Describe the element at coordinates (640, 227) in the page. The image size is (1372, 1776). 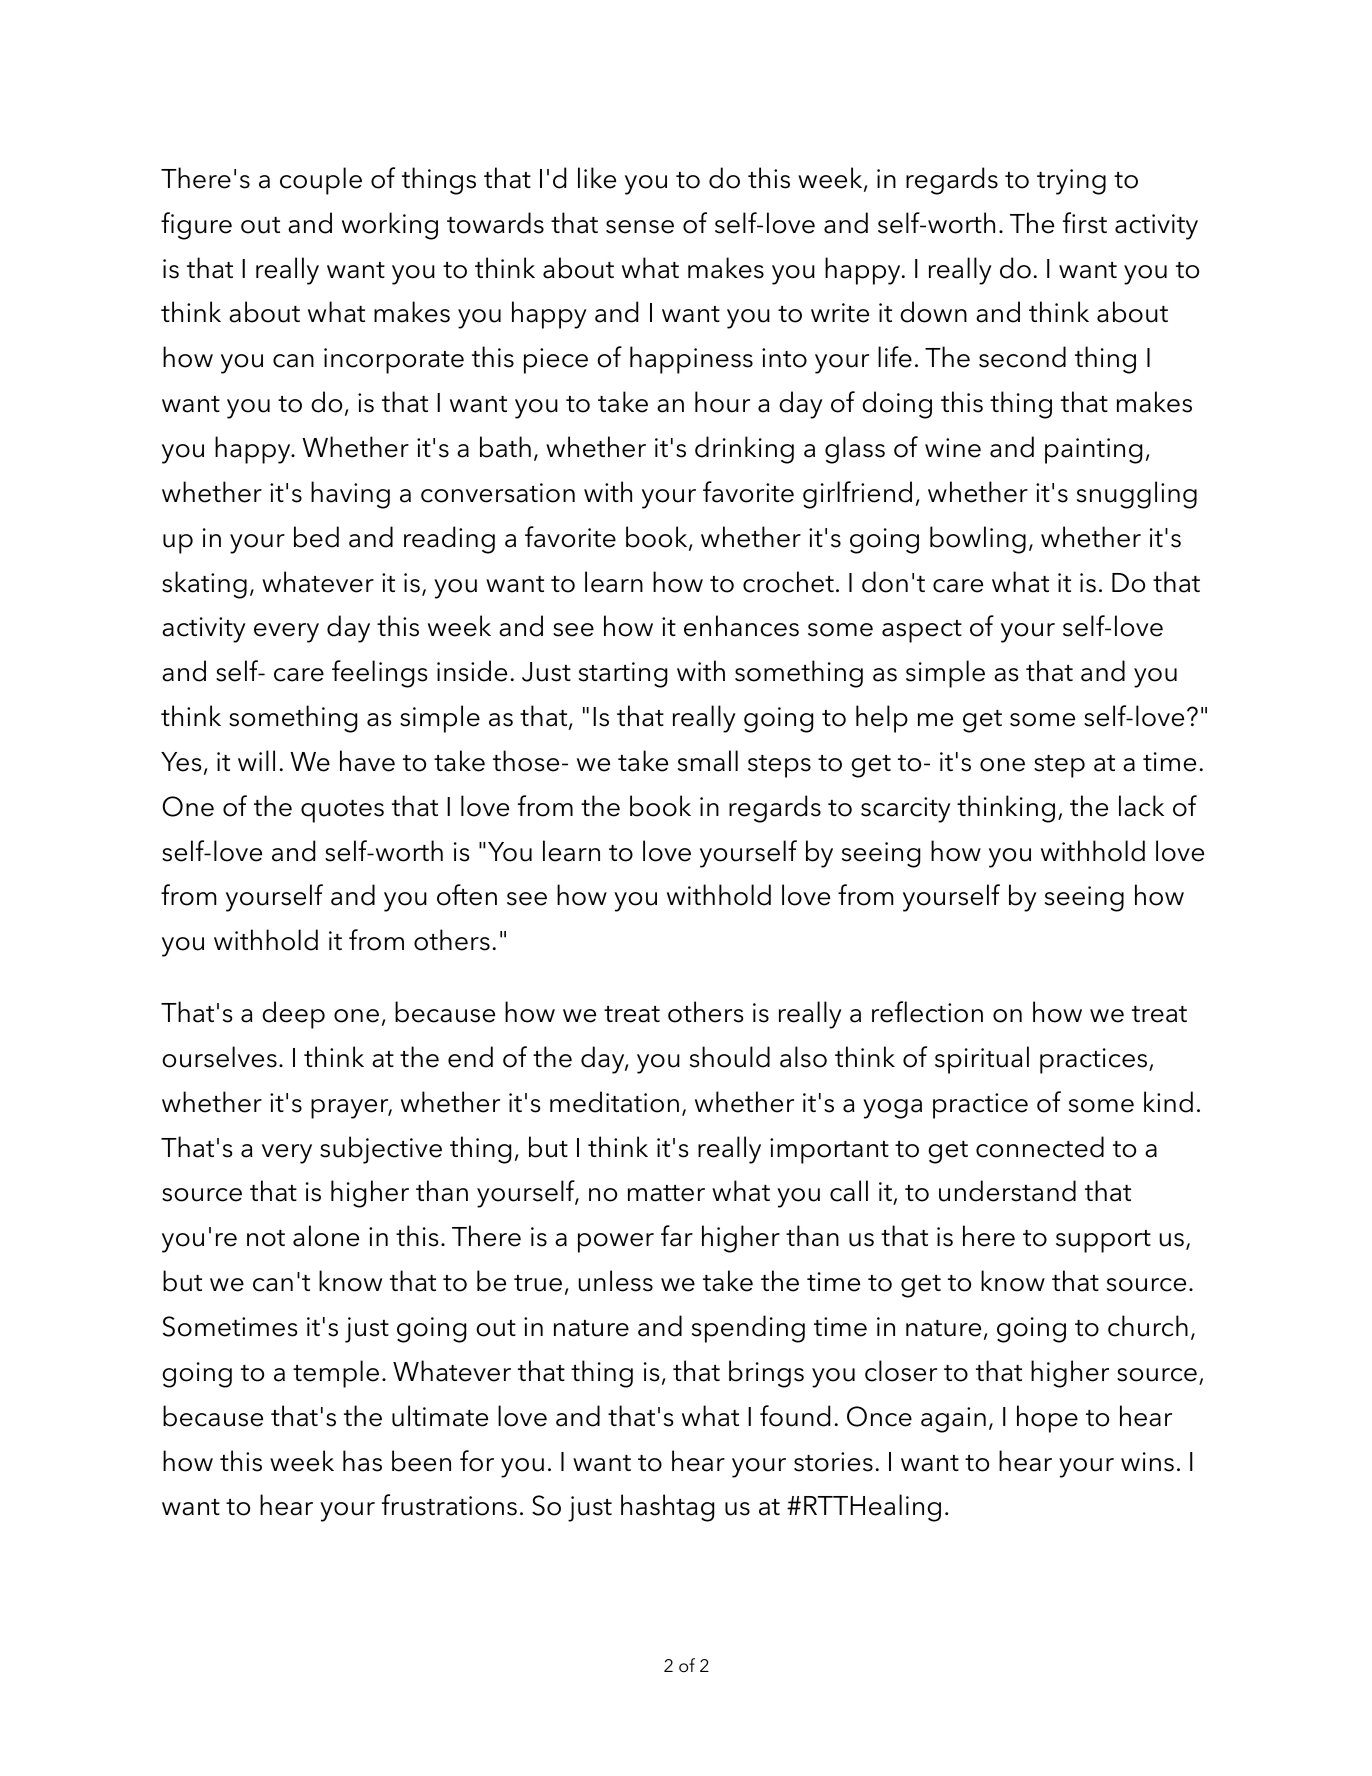
I see `sense` at that location.
